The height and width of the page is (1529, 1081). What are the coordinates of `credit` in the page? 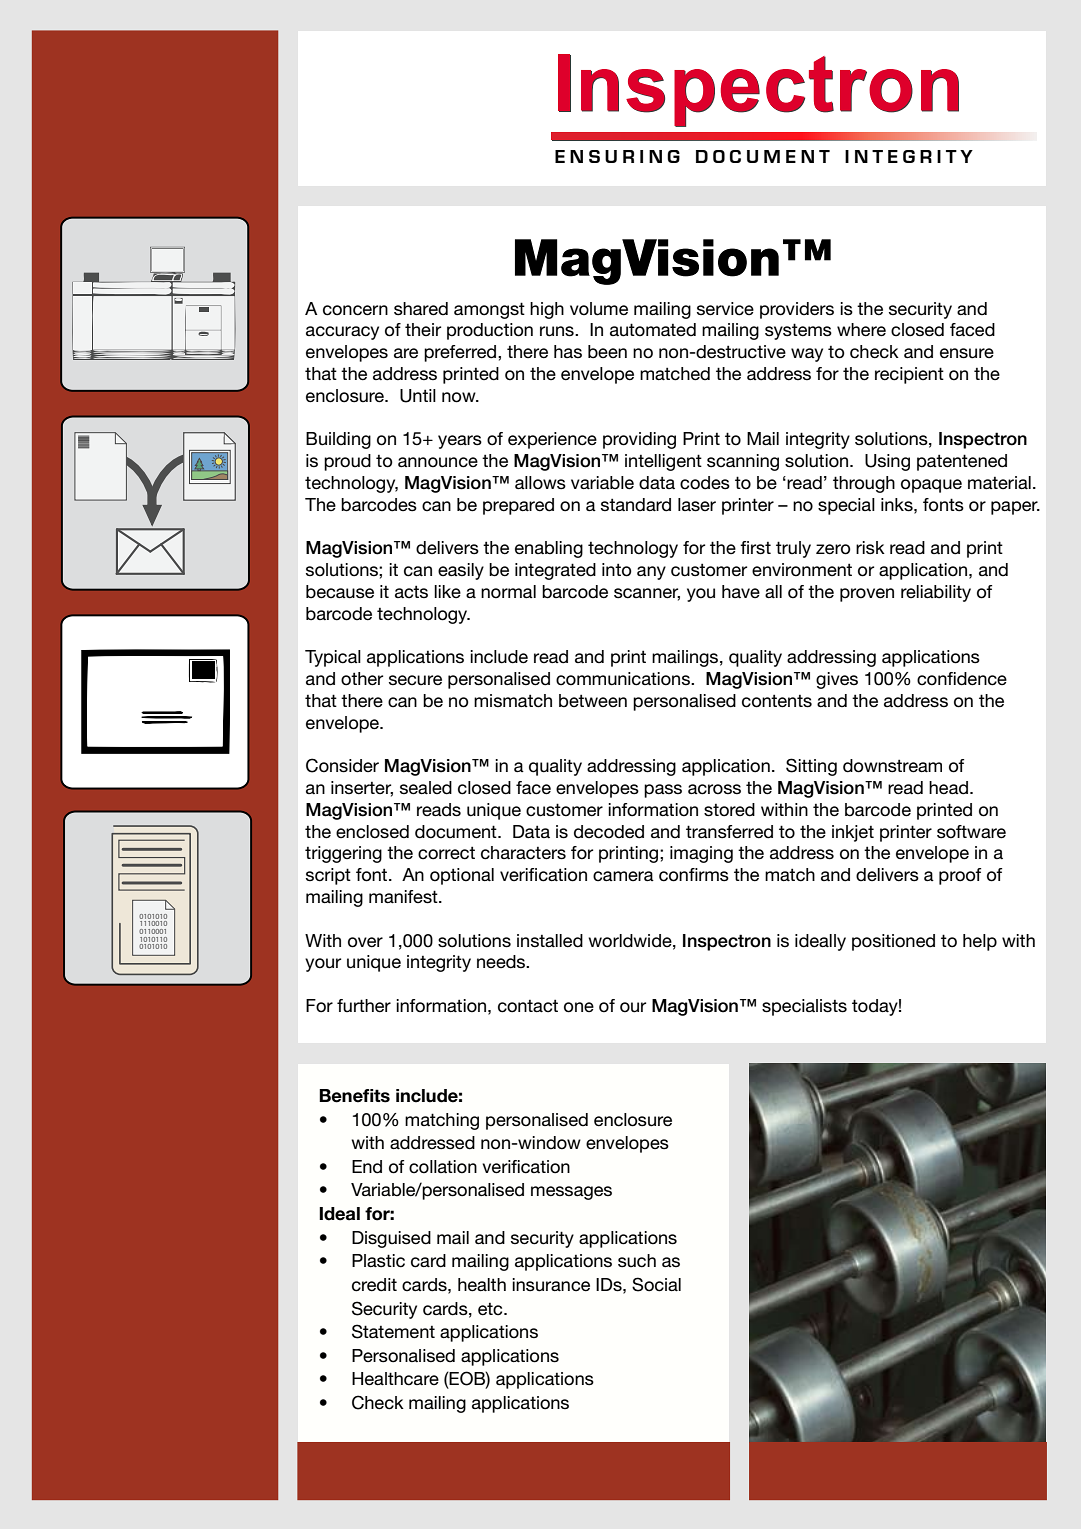 It's located at (374, 1285).
